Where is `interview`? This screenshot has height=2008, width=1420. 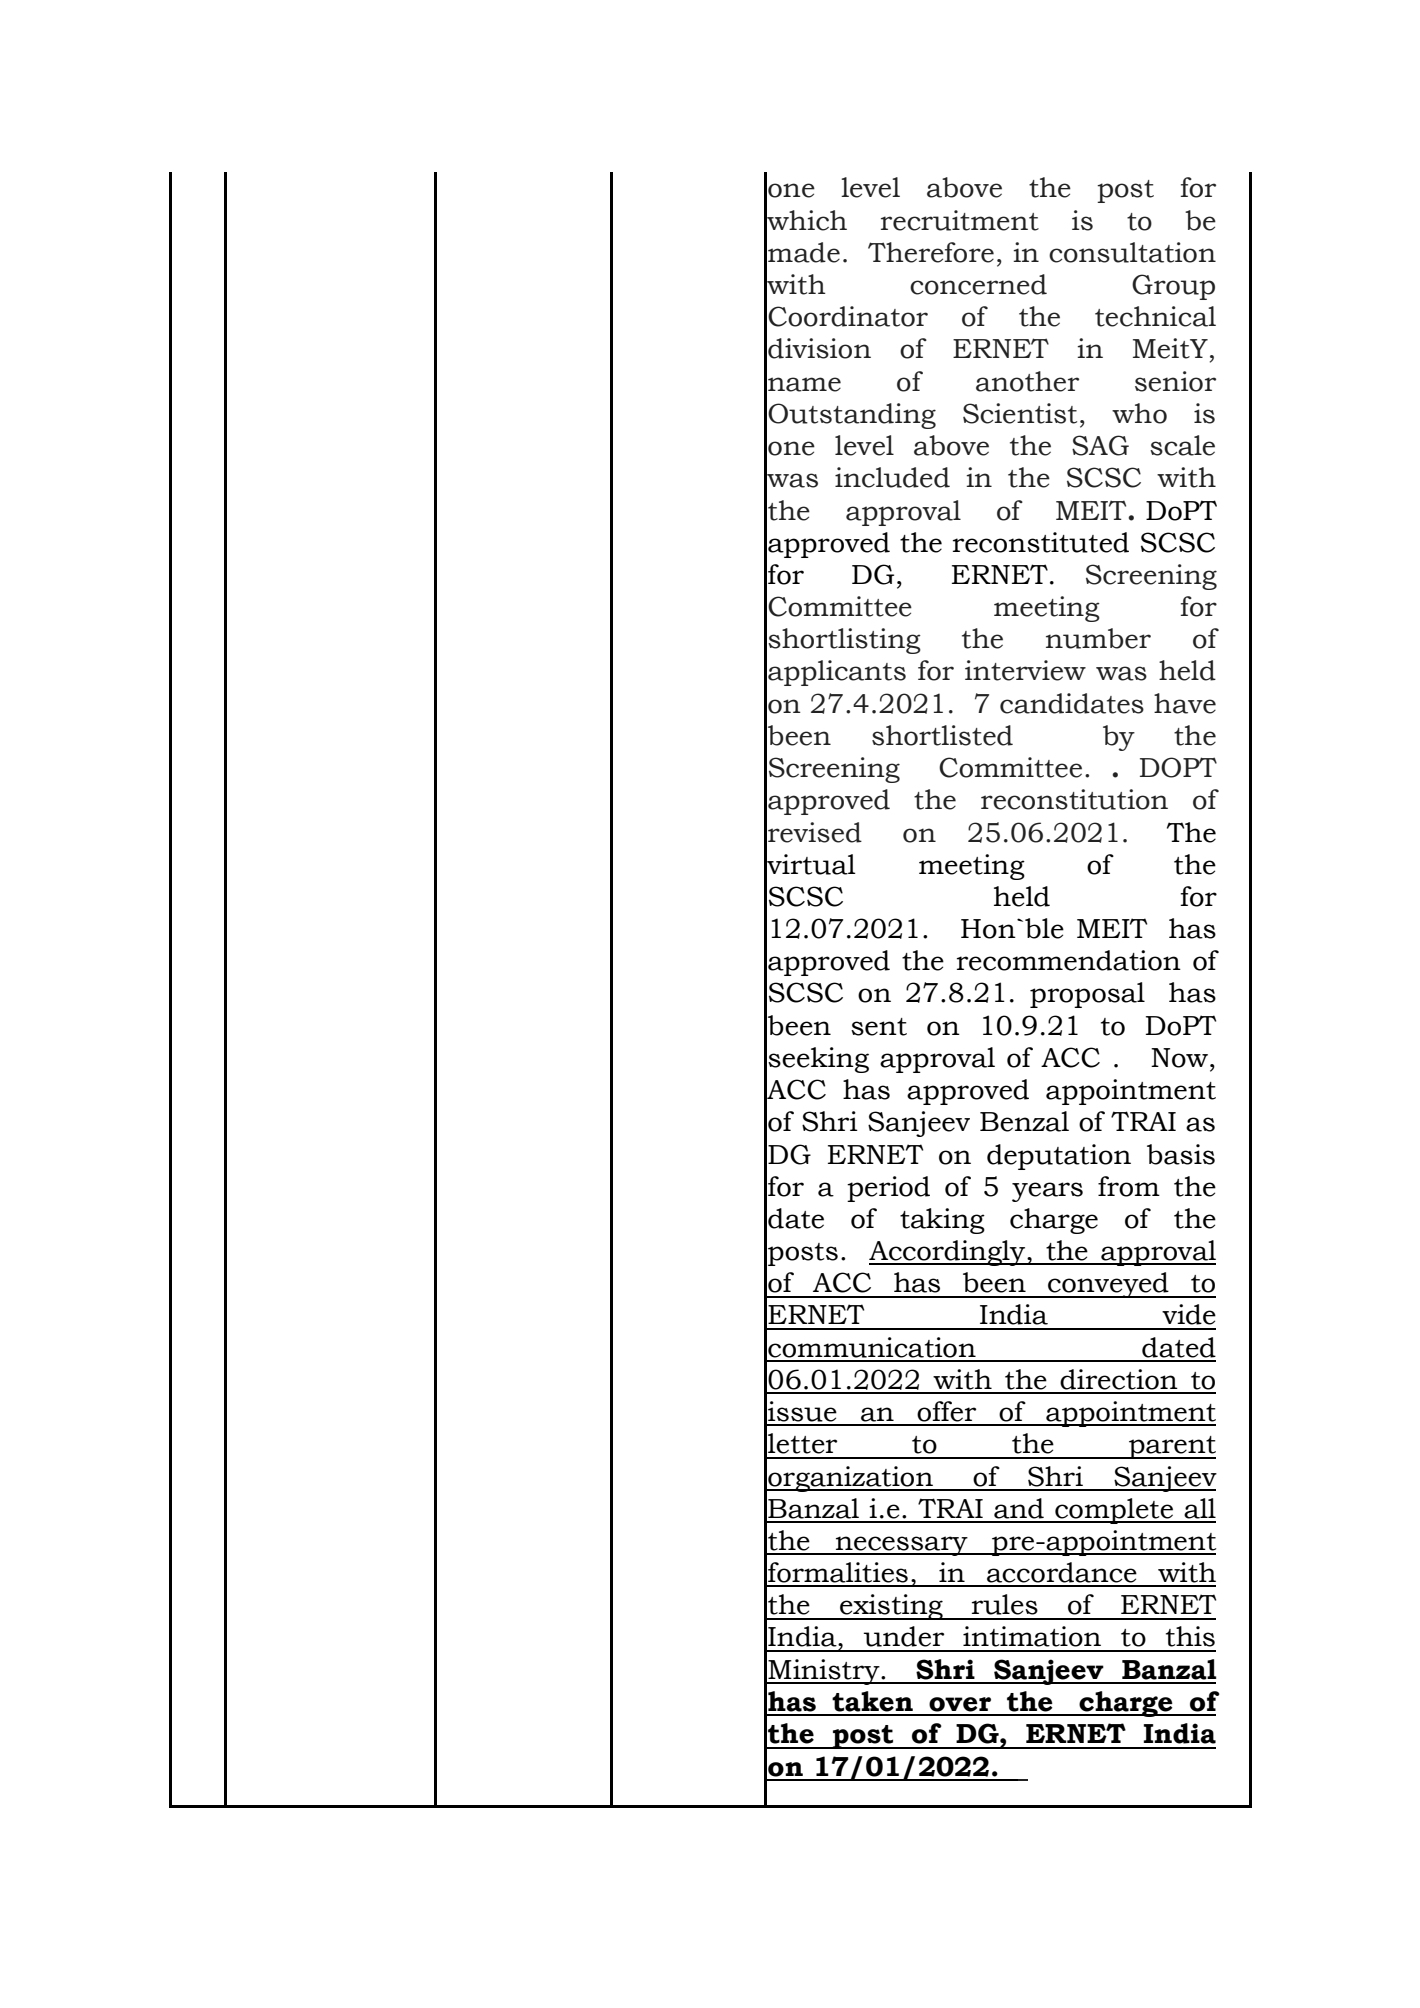
interview is located at coordinates (1025, 670).
